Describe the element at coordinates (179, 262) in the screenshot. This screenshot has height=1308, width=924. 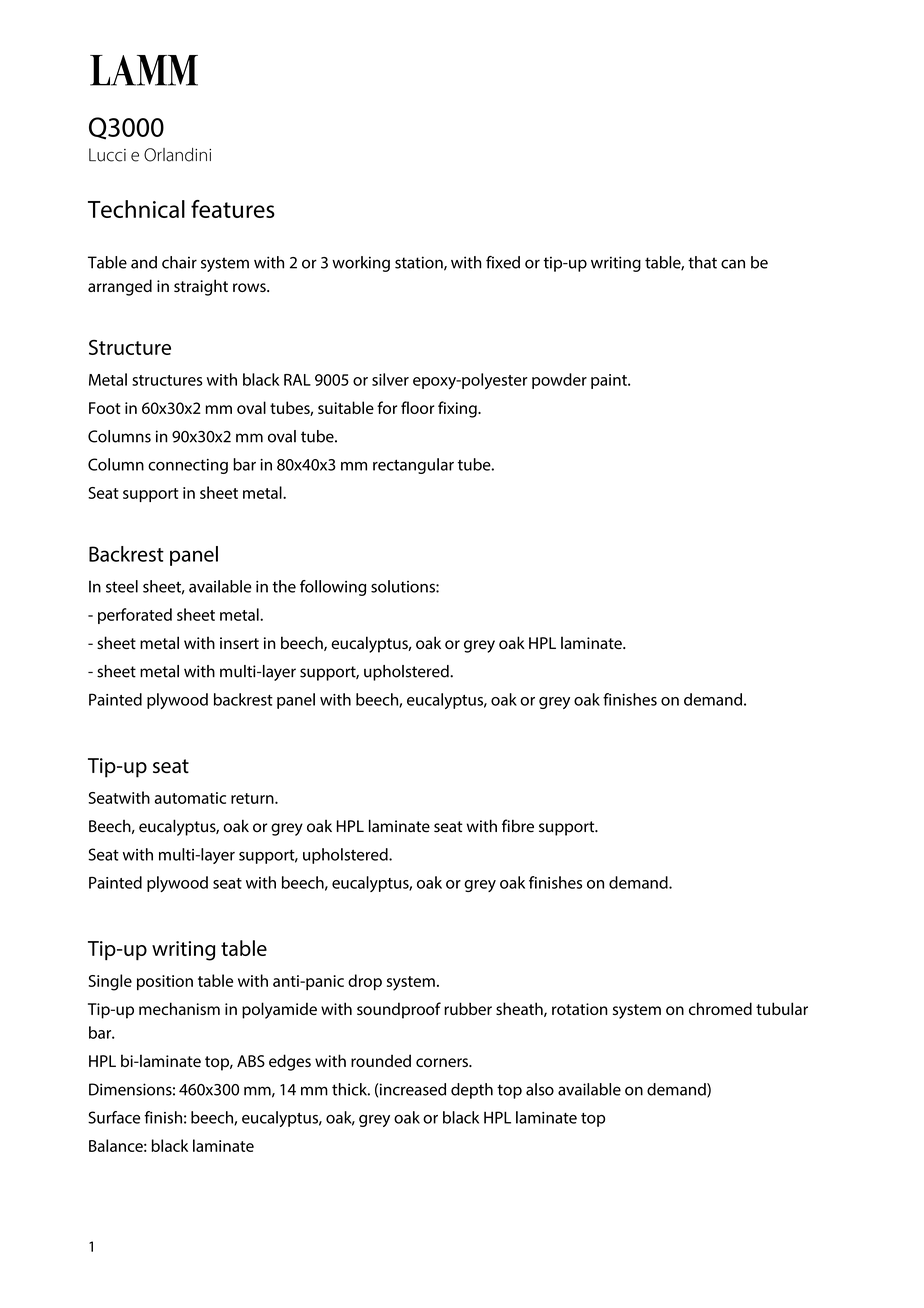
I see `chair` at that location.
